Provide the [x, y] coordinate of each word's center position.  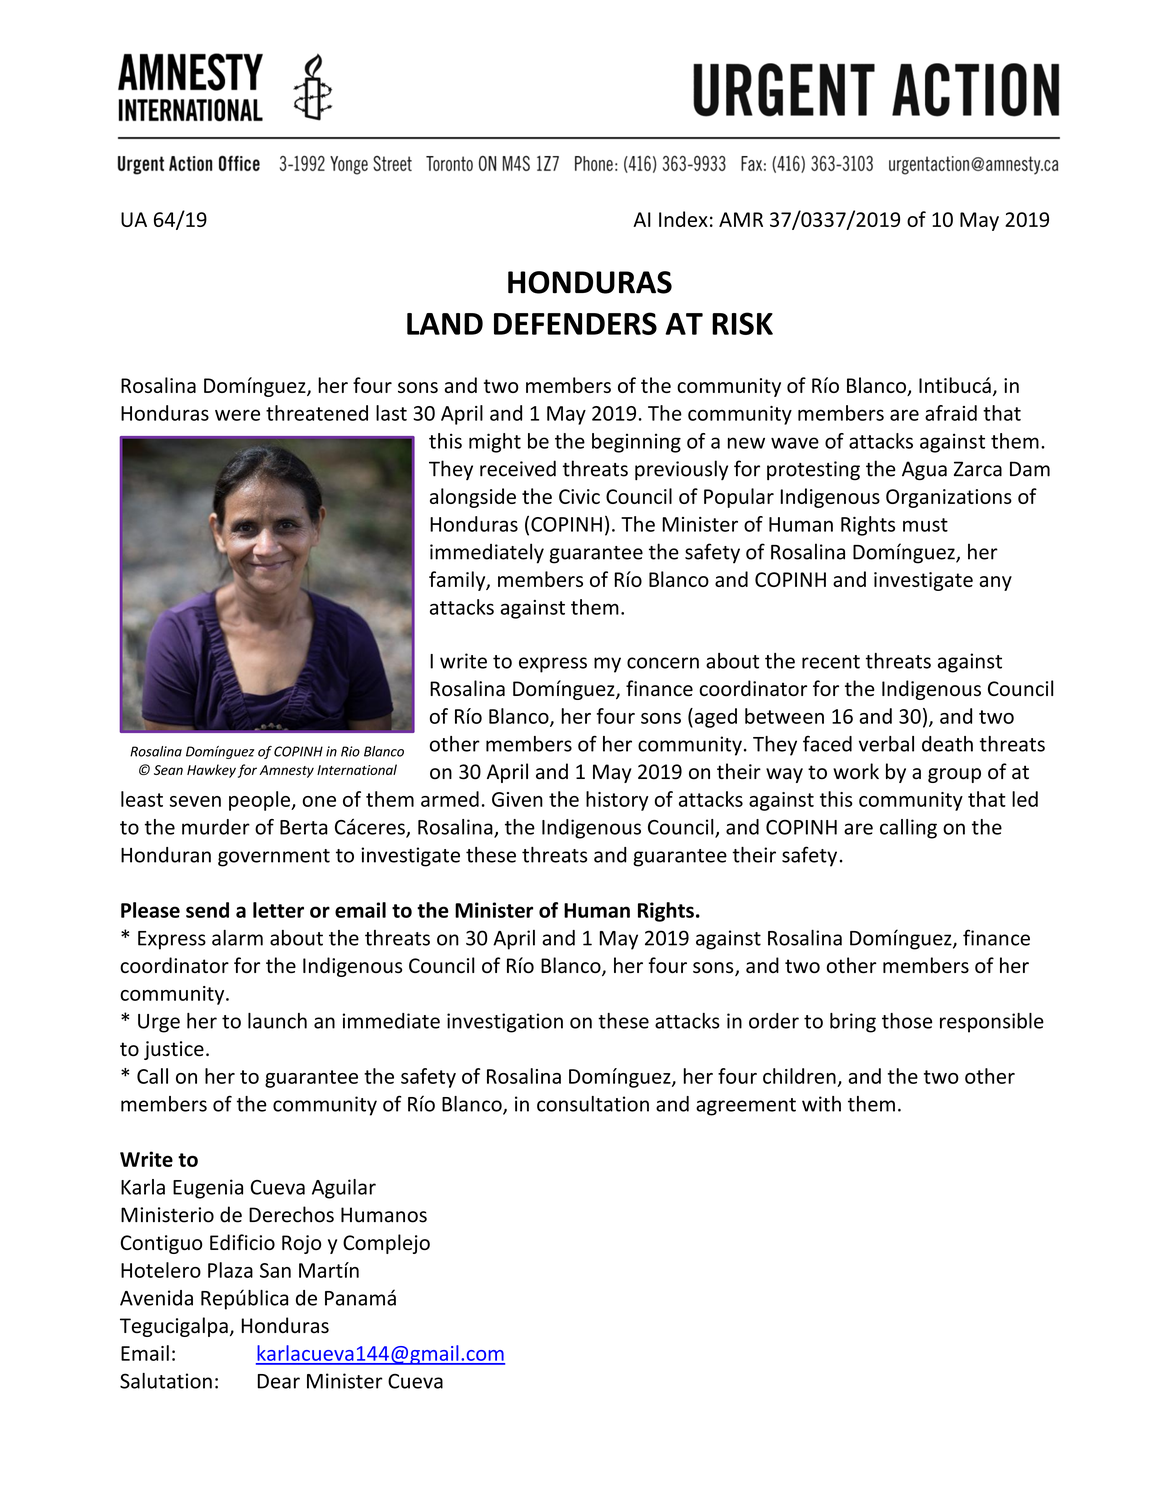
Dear [279, 1381]
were [237, 415]
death [947, 744]
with [821, 1104]
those [907, 1021]
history [617, 801]
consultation [593, 1104]
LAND [445, 324]
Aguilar [344, 1189]
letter [278, 910]
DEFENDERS [575, 323]
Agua [924, 470]
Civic [579, 496]
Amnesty [286, 771]
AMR [741, 219]
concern [663, 663]
